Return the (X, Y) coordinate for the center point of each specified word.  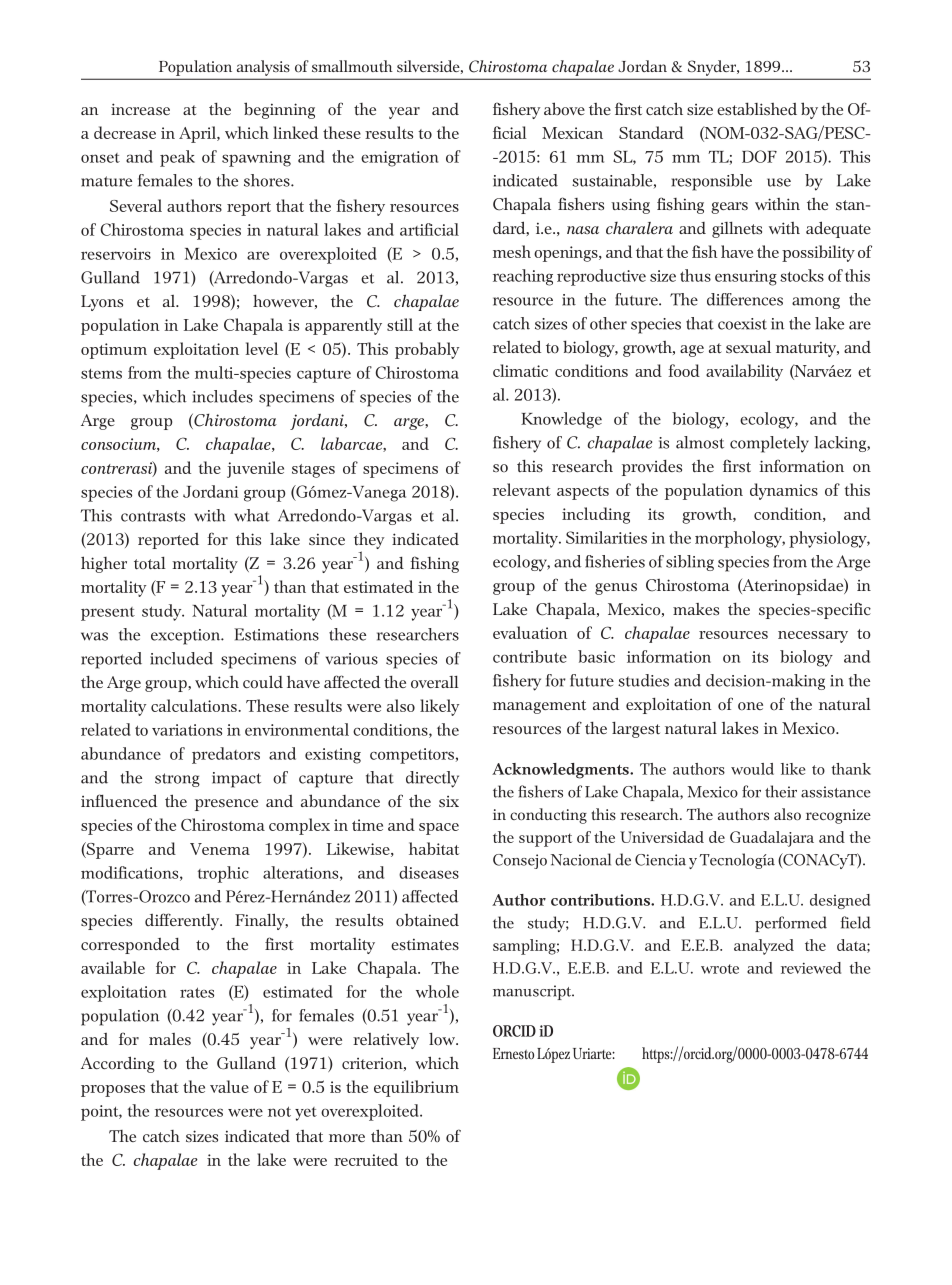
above (564, 109)
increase (140, 109)
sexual (748, 346)
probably (427, 350)
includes (223, 396)
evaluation (530, 632)
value (229, 1086)
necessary (813, 637)
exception (187, 637)
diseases (429, 872)
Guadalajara (772, 839)
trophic (223, 874)
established (757, 108)
